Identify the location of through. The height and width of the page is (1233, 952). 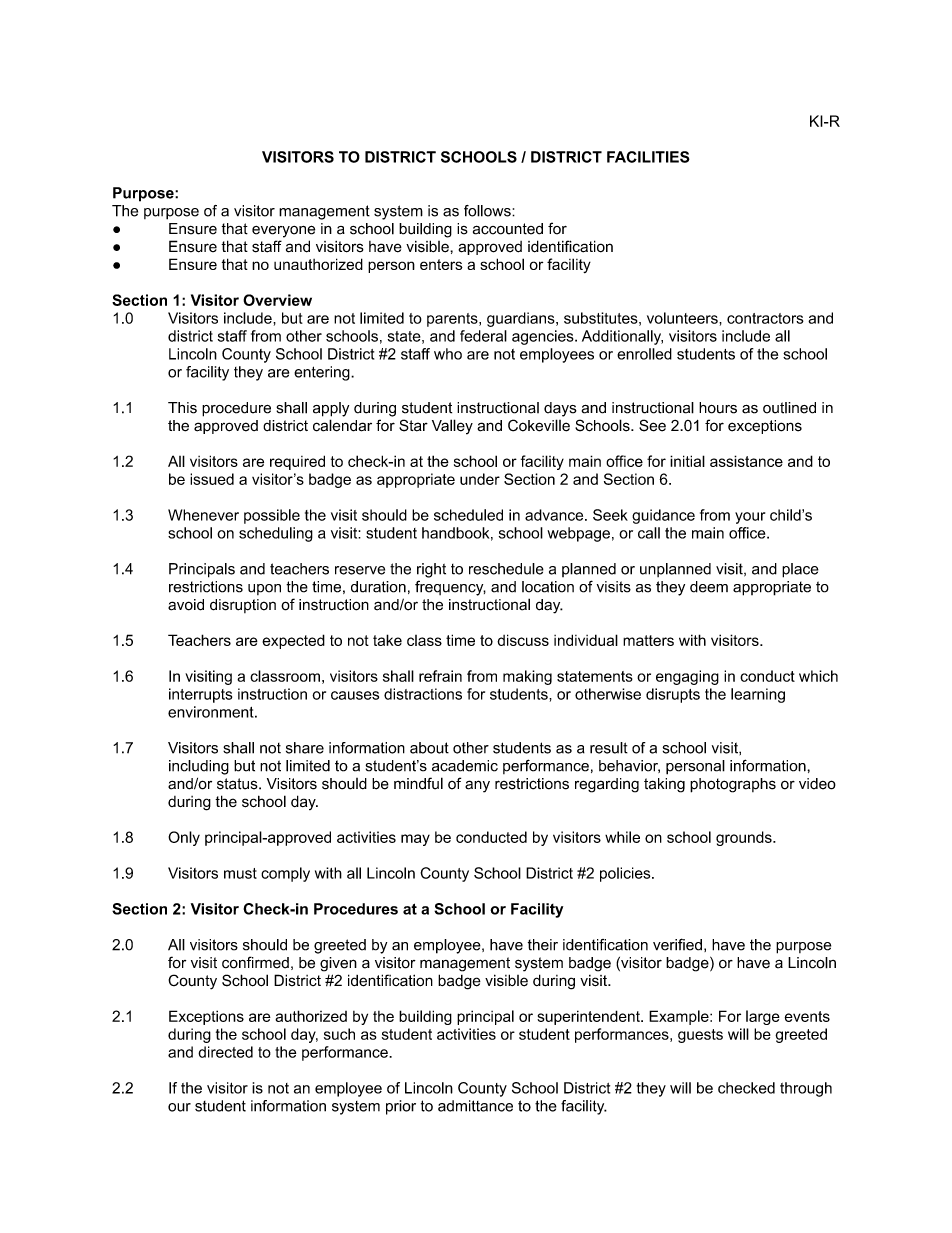
(806, 1089).
